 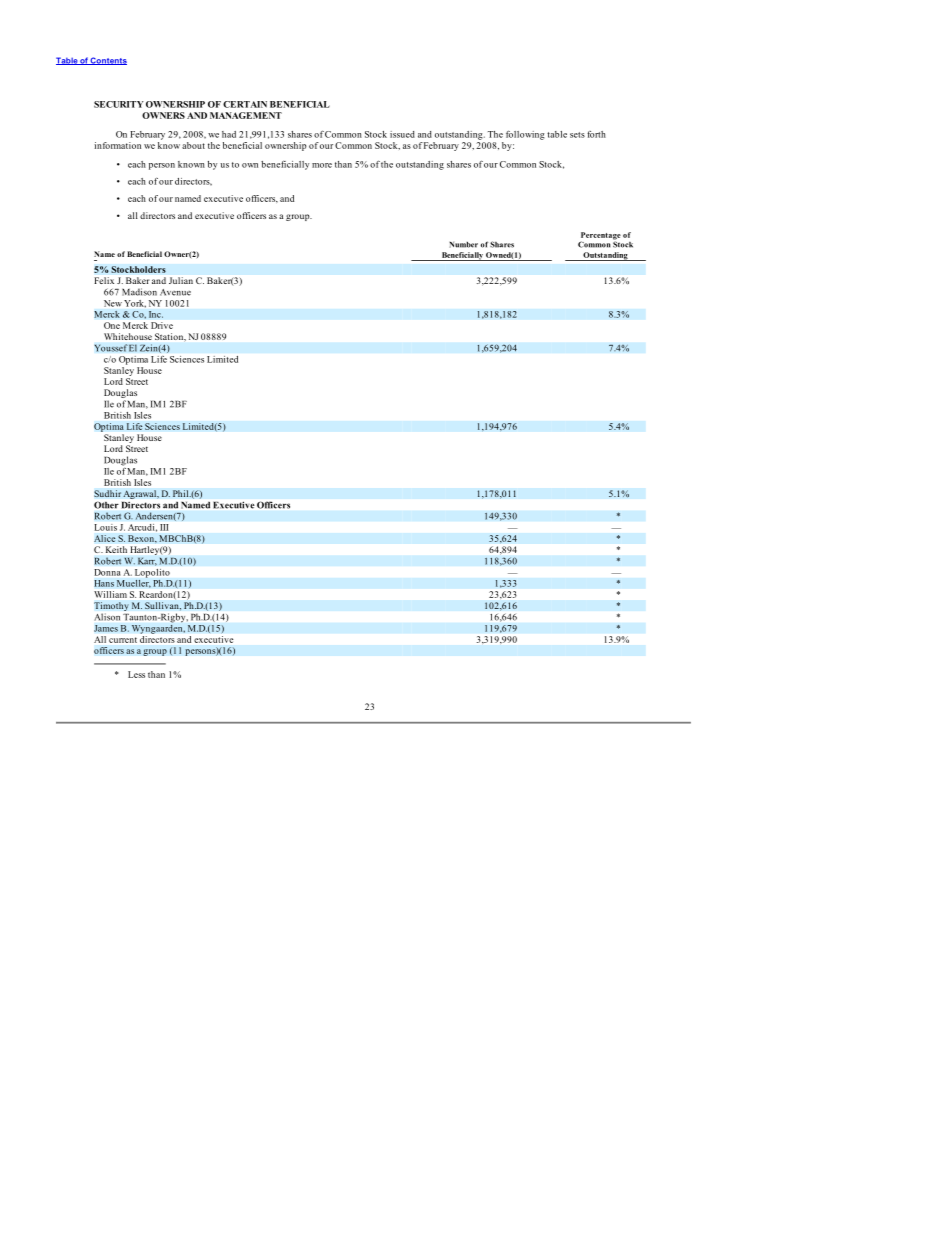 I want to click on Less, so click(x=136, y=674).
